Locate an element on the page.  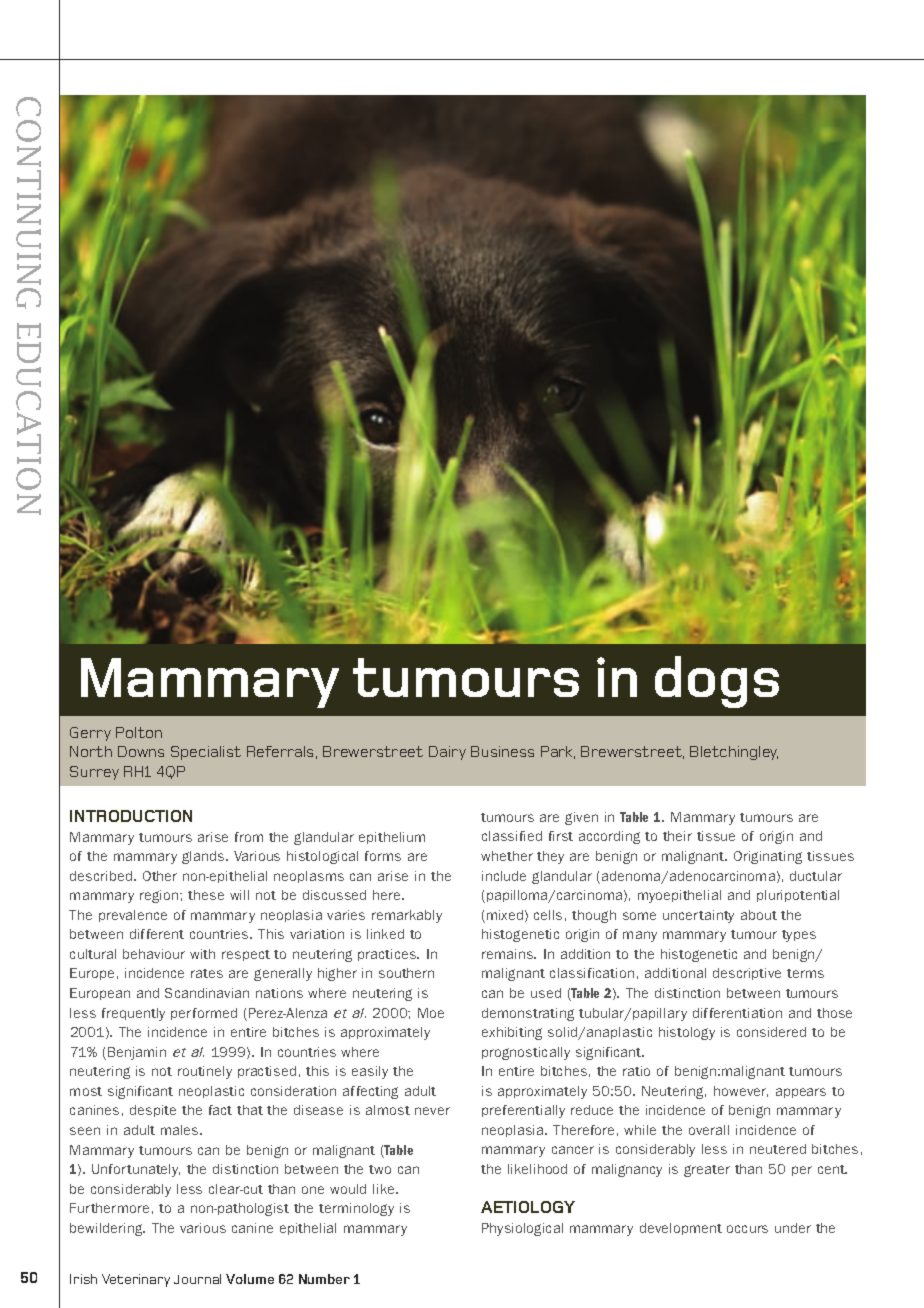
include is located at coordinates (504, 876).
